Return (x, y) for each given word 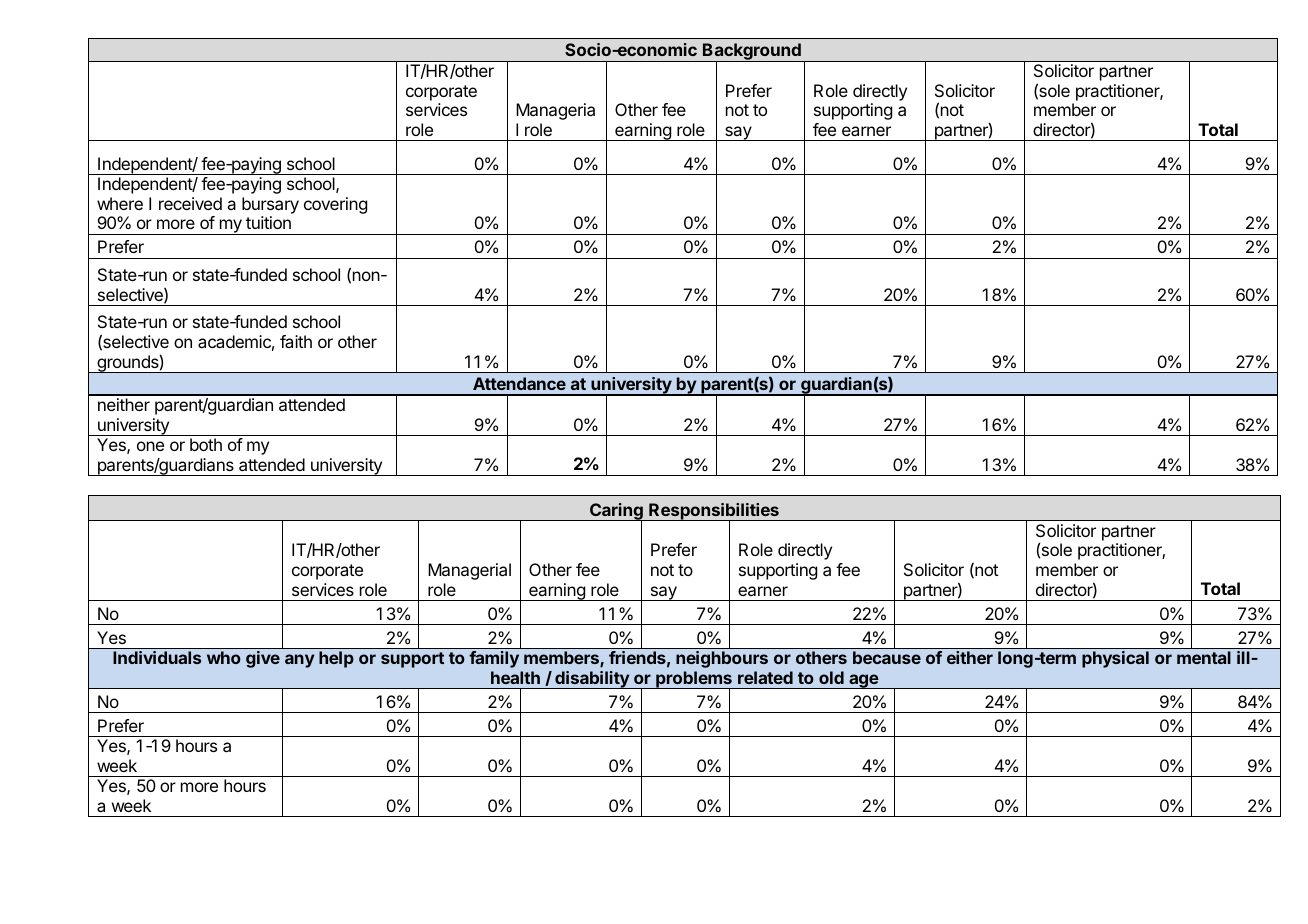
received (190, 203)
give (263, 659)
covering (335, 205)
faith (296, 341)
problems (694, 680)
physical (1115, 659)
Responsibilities (714, 513)
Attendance (519, 383)
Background (752, 53)
